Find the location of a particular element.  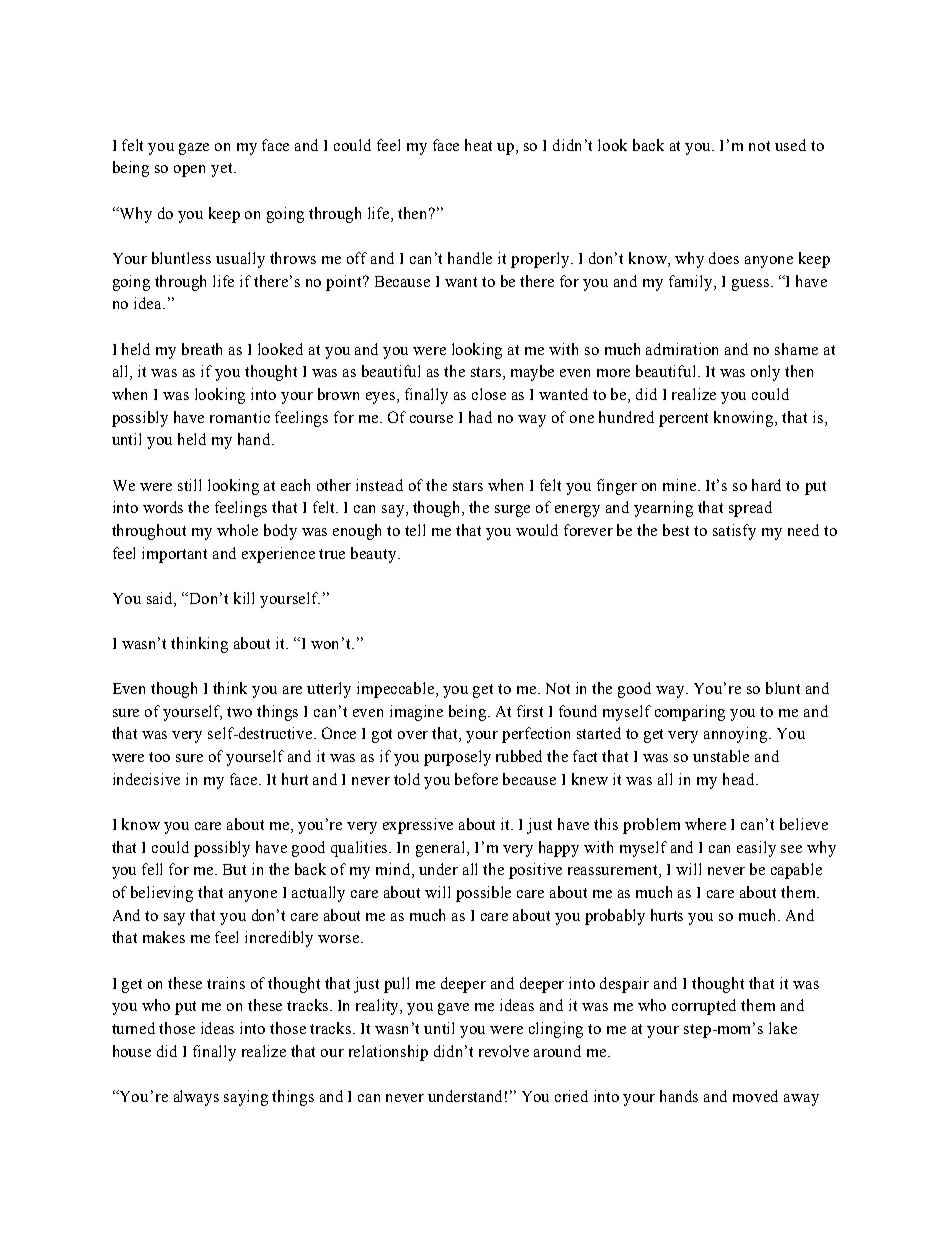

always is located at coordinates (196, 1098).
